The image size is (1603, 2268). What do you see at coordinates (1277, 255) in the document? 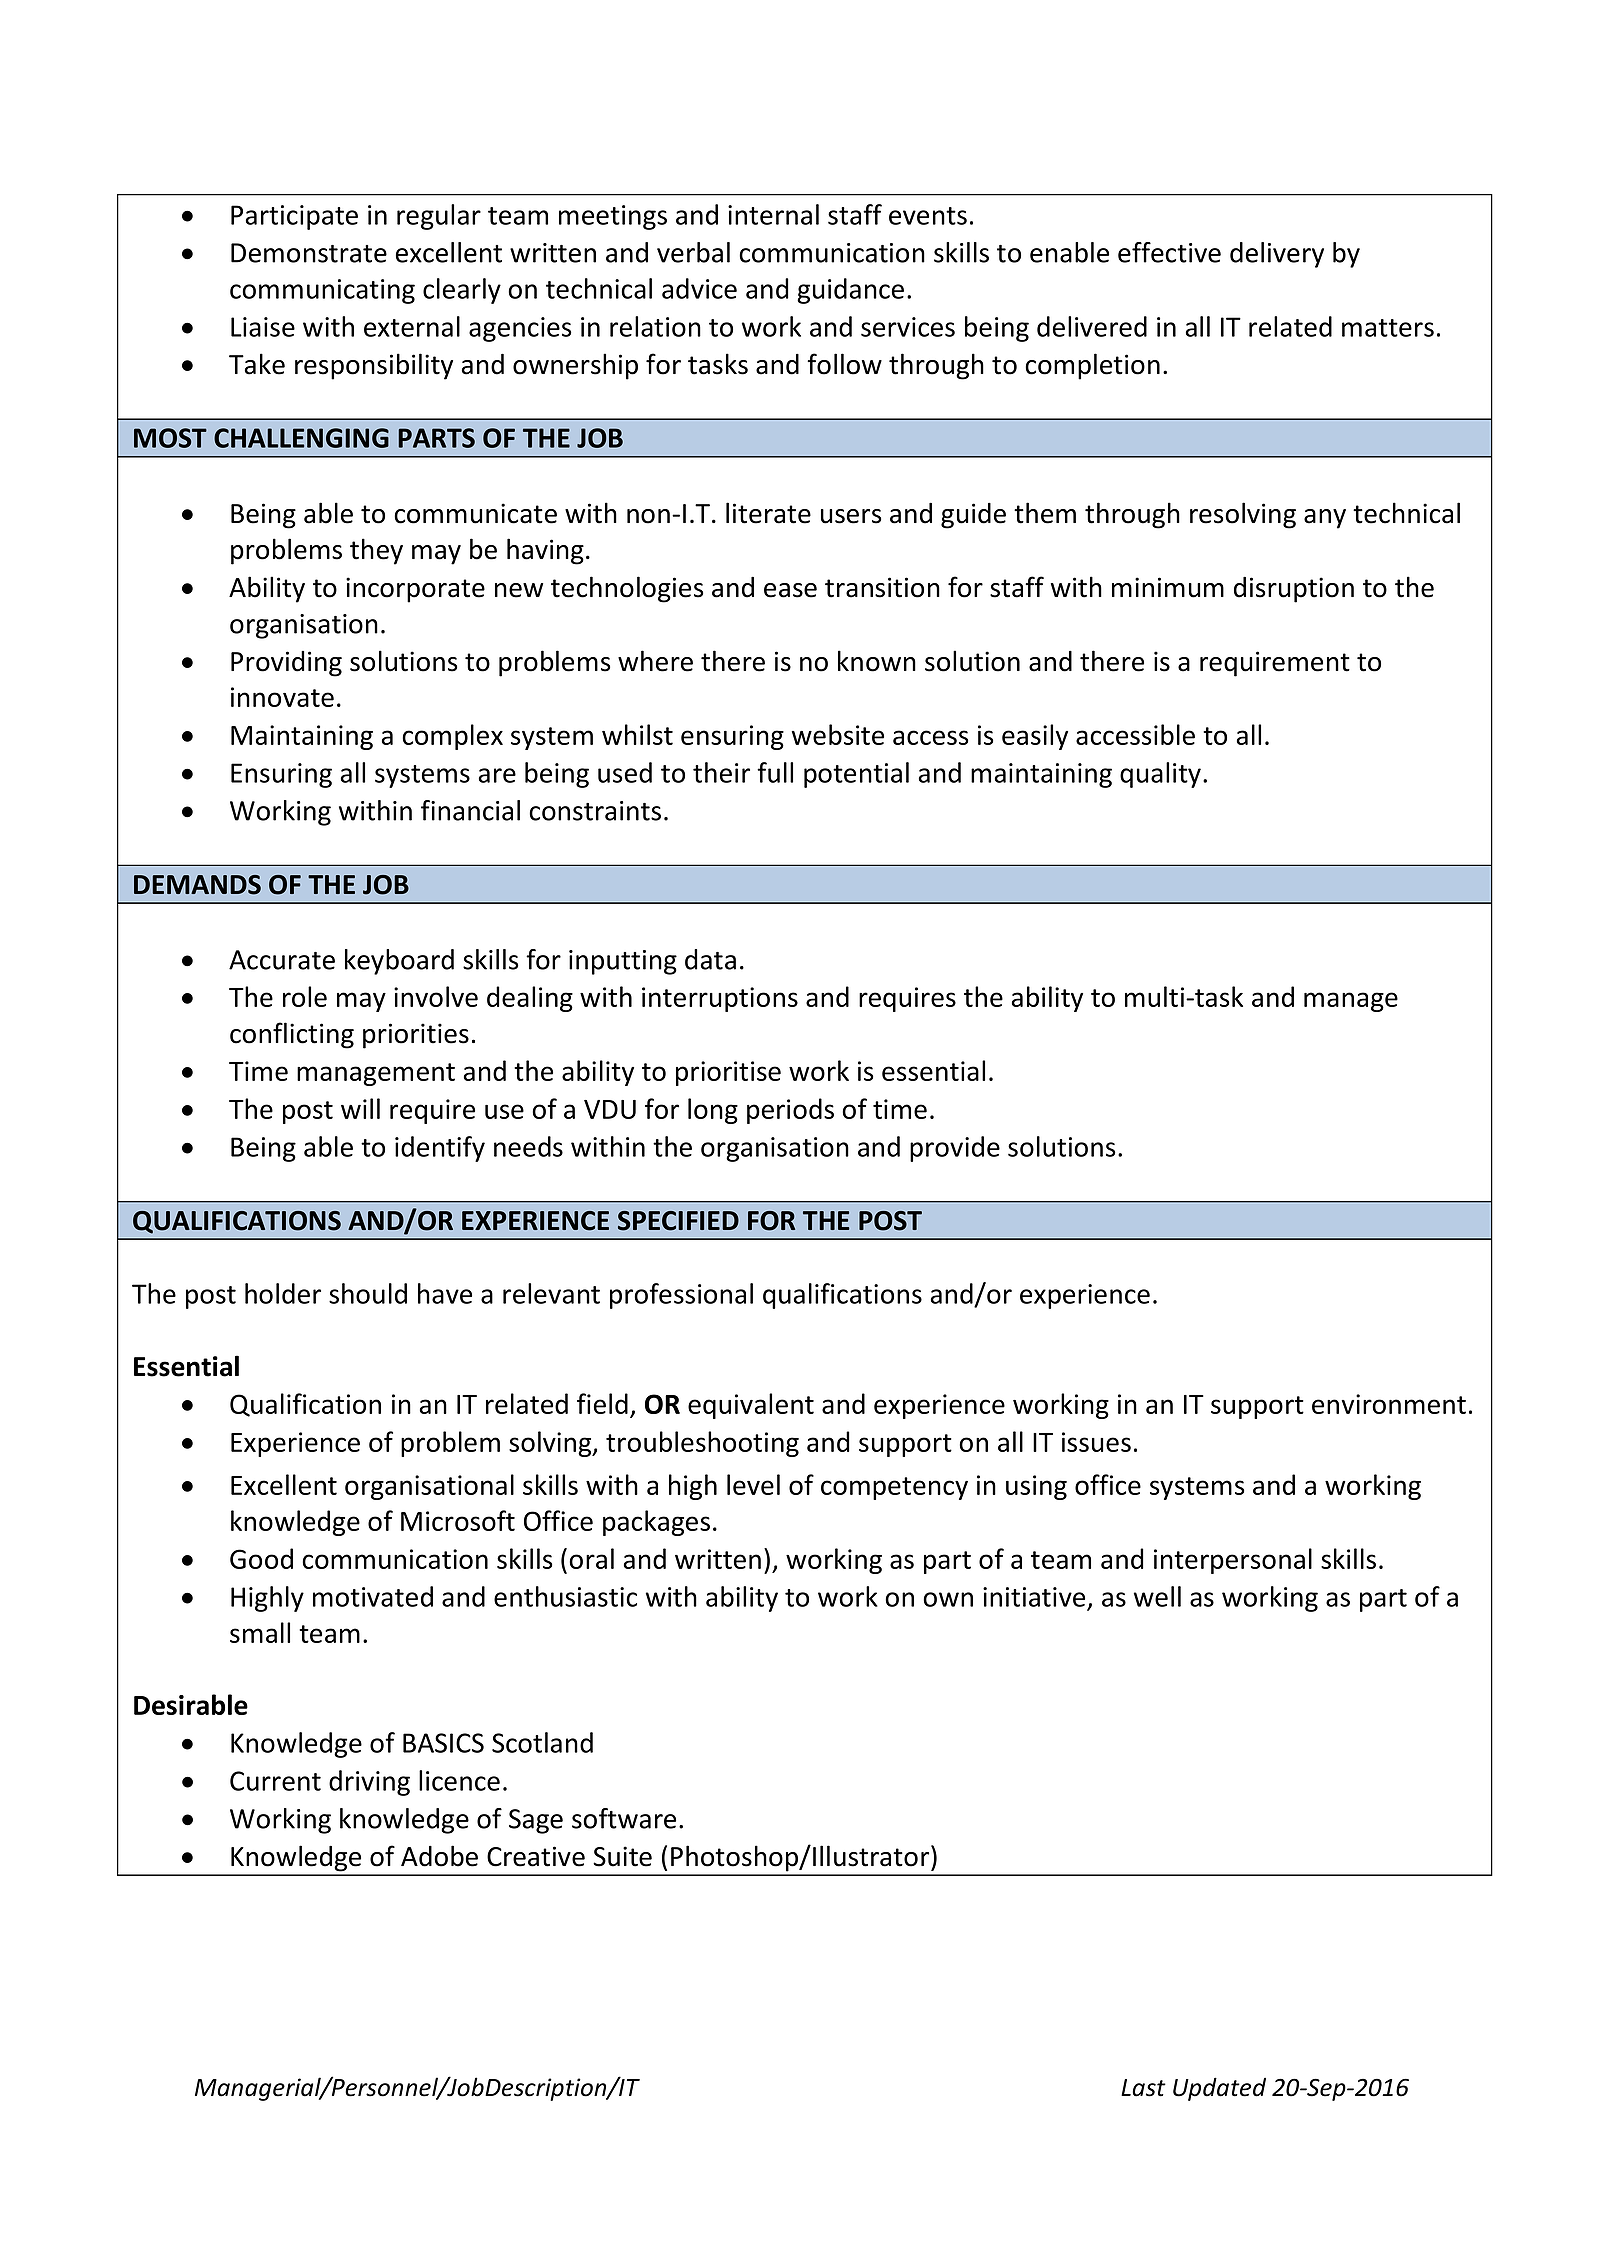
I see `delivery` at bounding box center [1277, 255].
